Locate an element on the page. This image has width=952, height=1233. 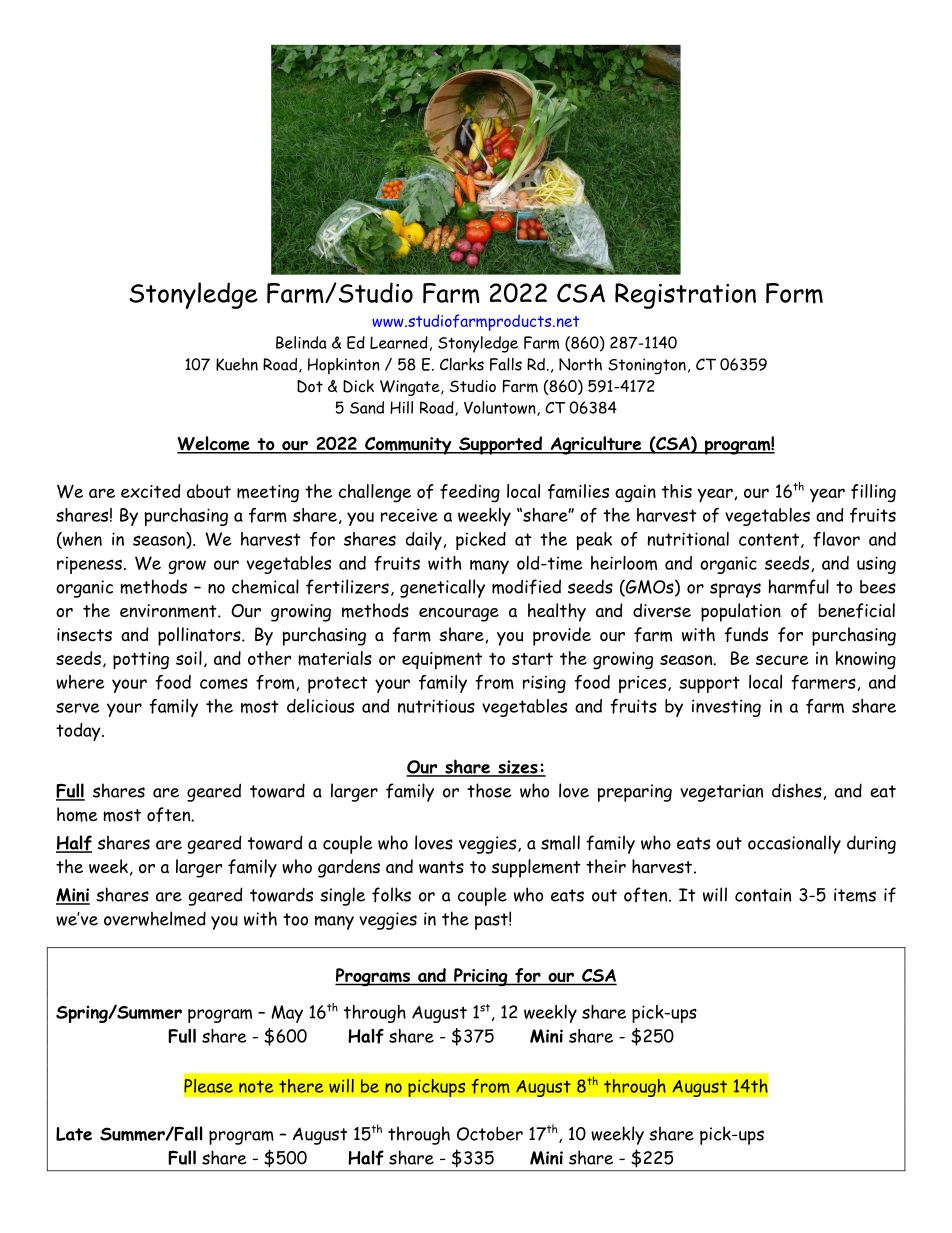
feeding is located at coordinates (470, 493).
